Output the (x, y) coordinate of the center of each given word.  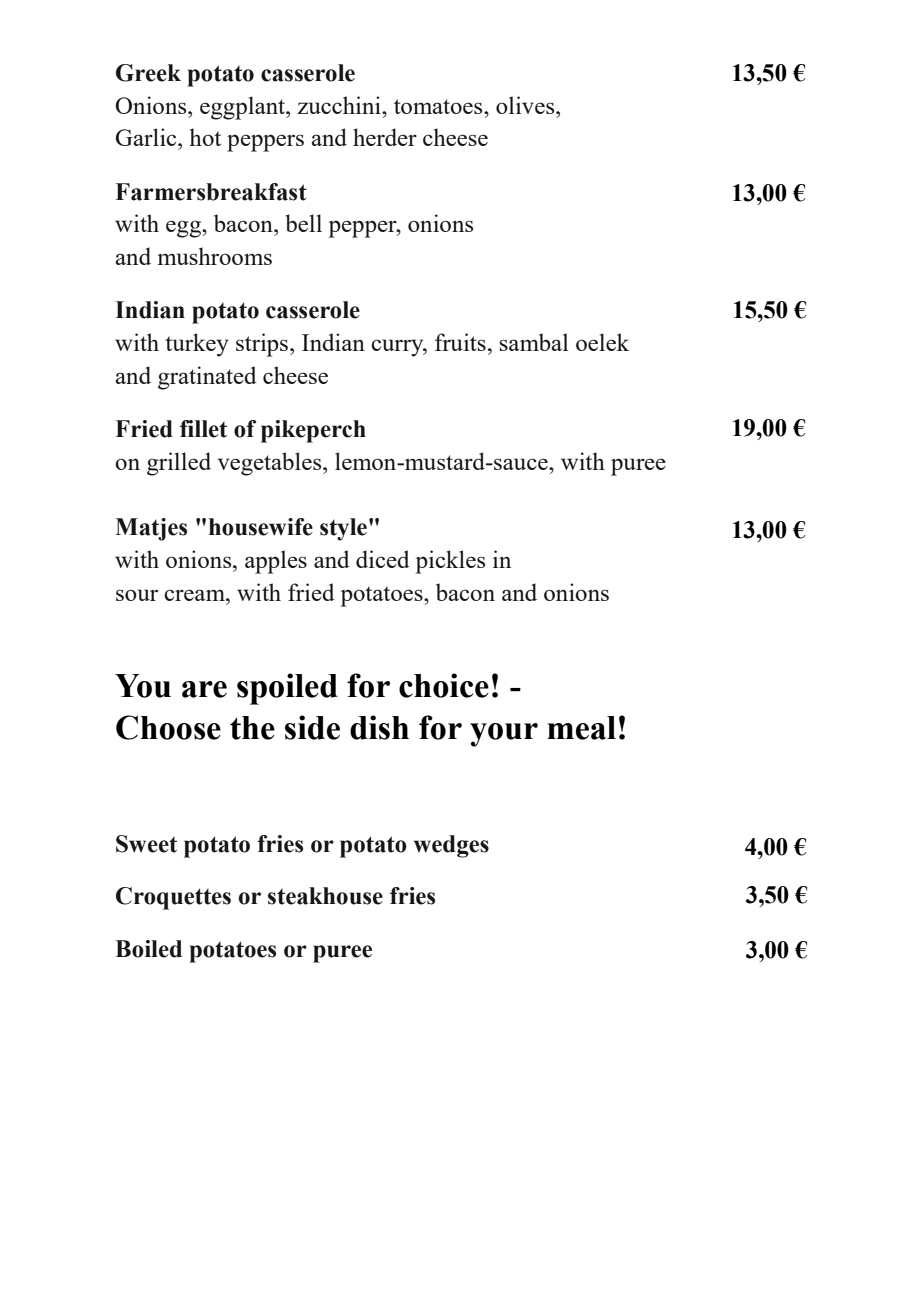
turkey (197, 345)
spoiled (287, 689)
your (504, 735)
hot (205, 137)
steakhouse (325, 896)
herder (385, 137)
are (204, 689)
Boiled (148, 949)
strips (263, 345)
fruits (460, 342)
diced (383, 559)
